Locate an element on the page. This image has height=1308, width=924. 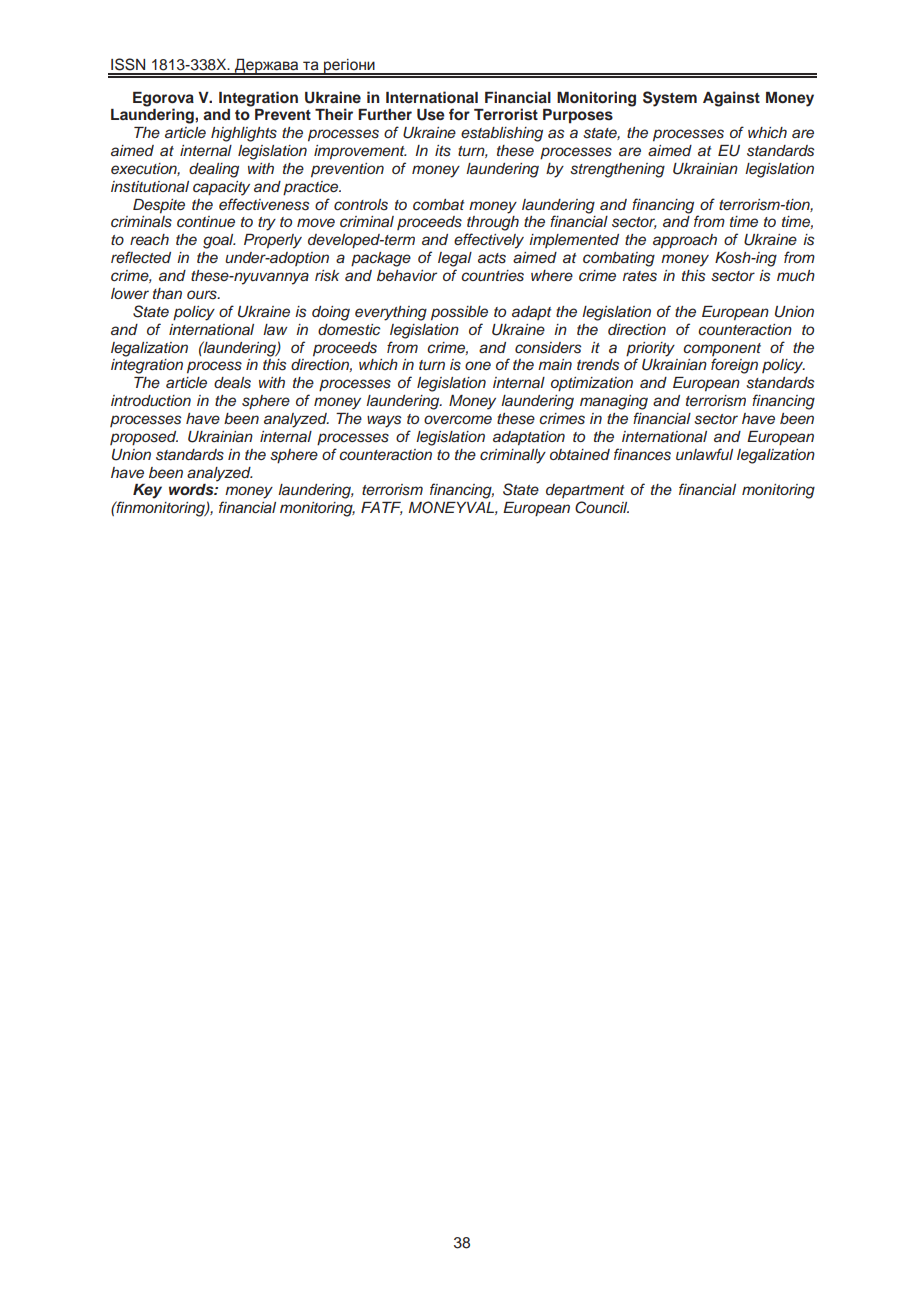
overcome is located at coordinates (458, 419).
